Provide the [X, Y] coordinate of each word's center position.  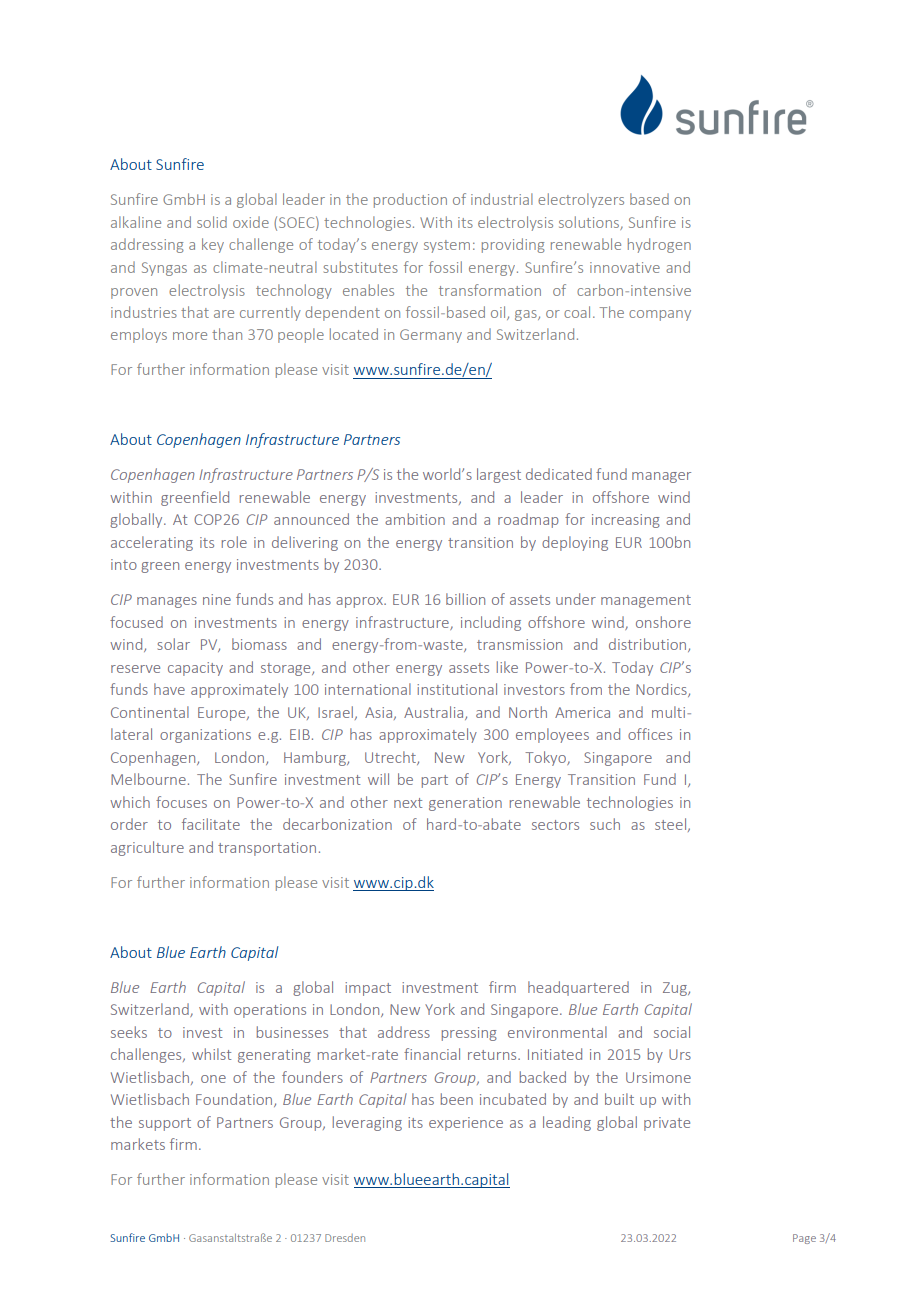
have [169, 689]
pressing [469, 1034]
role [234, 542]
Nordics [662, 690]
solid [212, 222]
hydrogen [659, 245]
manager [661, 477]
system [447, 246]
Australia [435, 713]
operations [270, 1011]
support [165, 1124]
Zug [676, 989]
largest [499, 475]
